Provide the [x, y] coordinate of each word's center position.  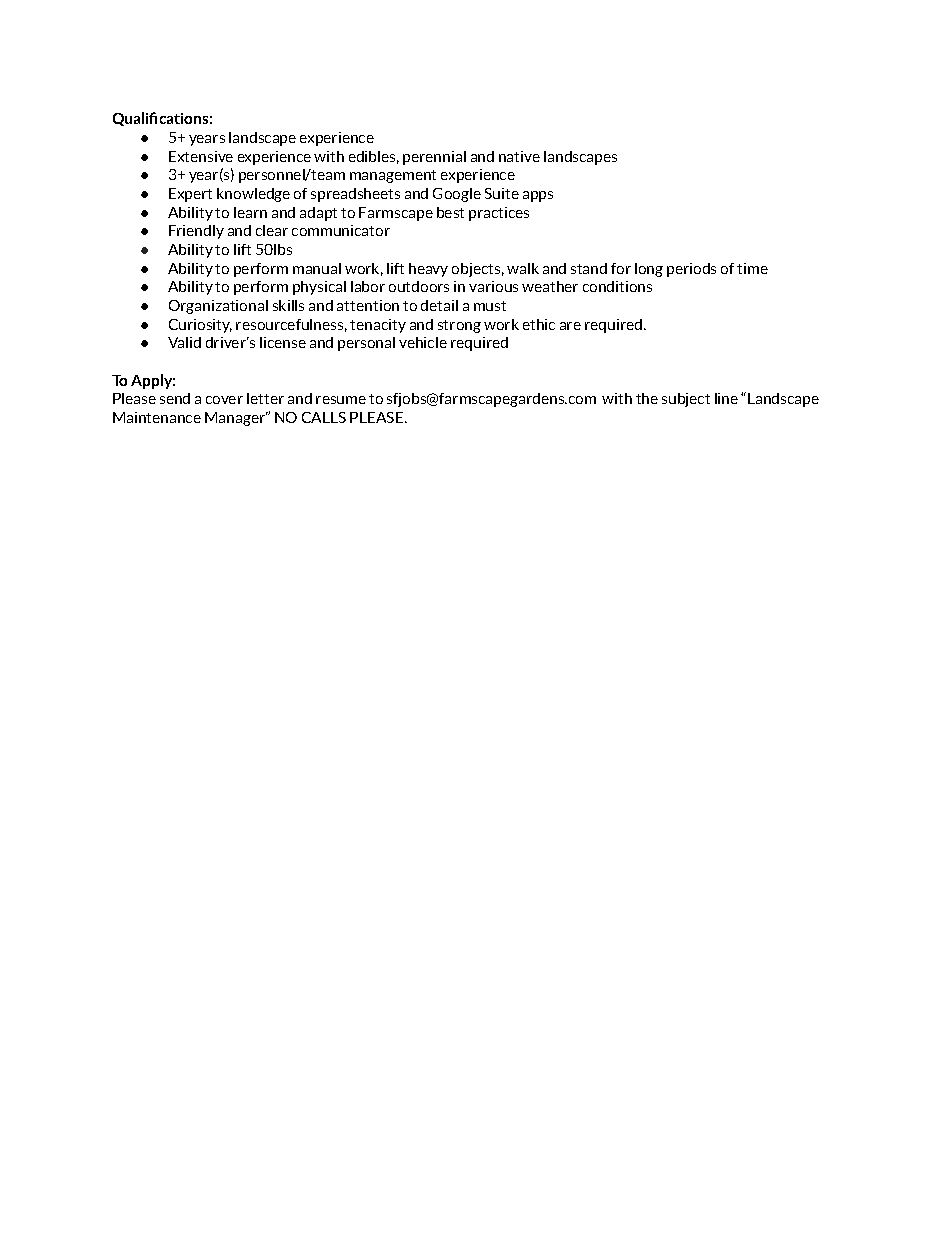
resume [341, 400]
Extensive [201, 156]
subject [686, 400]
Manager [236, 419]
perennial [434, 158]
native [519, 156]
